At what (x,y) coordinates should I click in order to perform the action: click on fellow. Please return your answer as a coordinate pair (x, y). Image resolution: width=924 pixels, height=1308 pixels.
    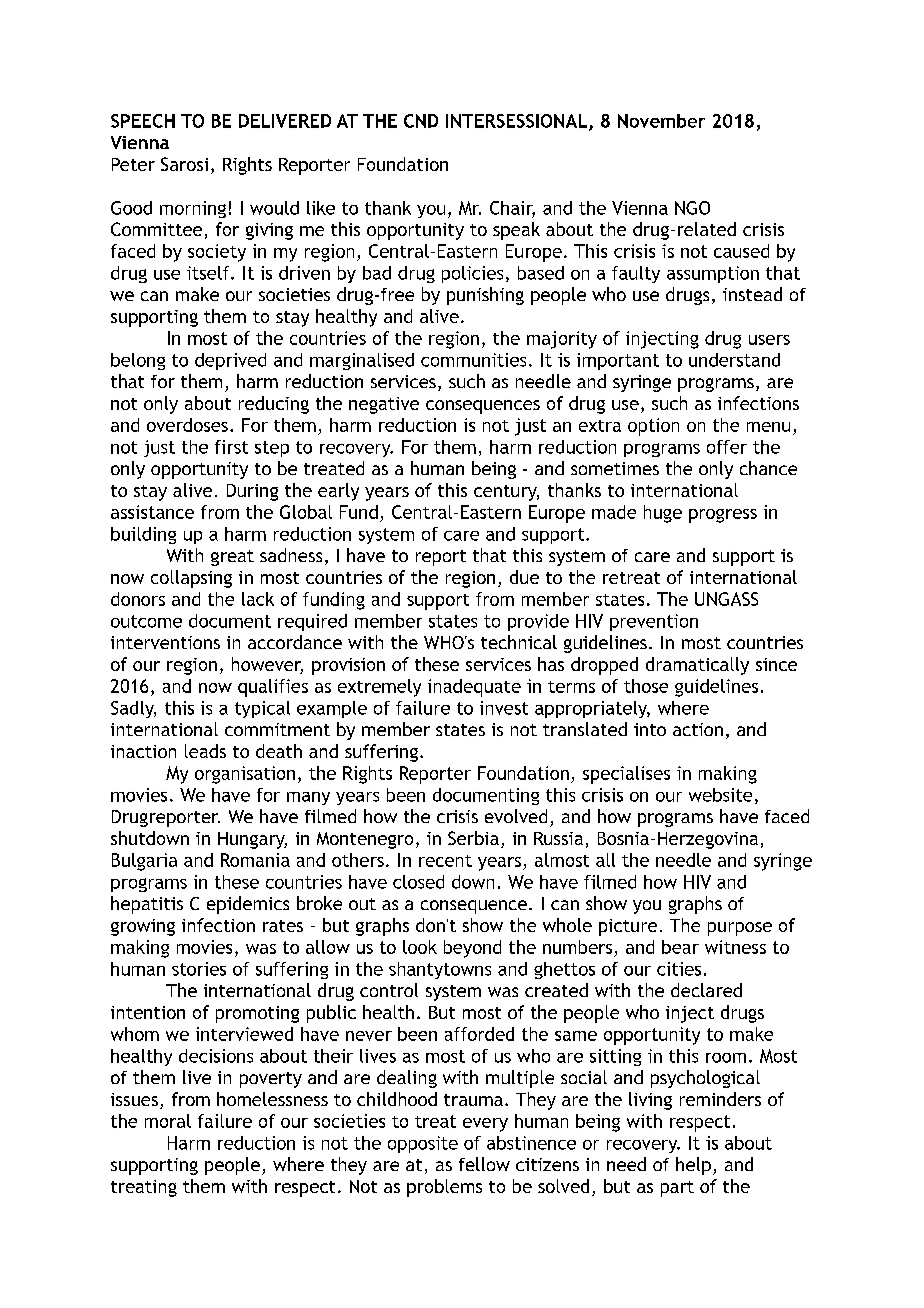
    Looking at the image, I should click on (484, 1164).
